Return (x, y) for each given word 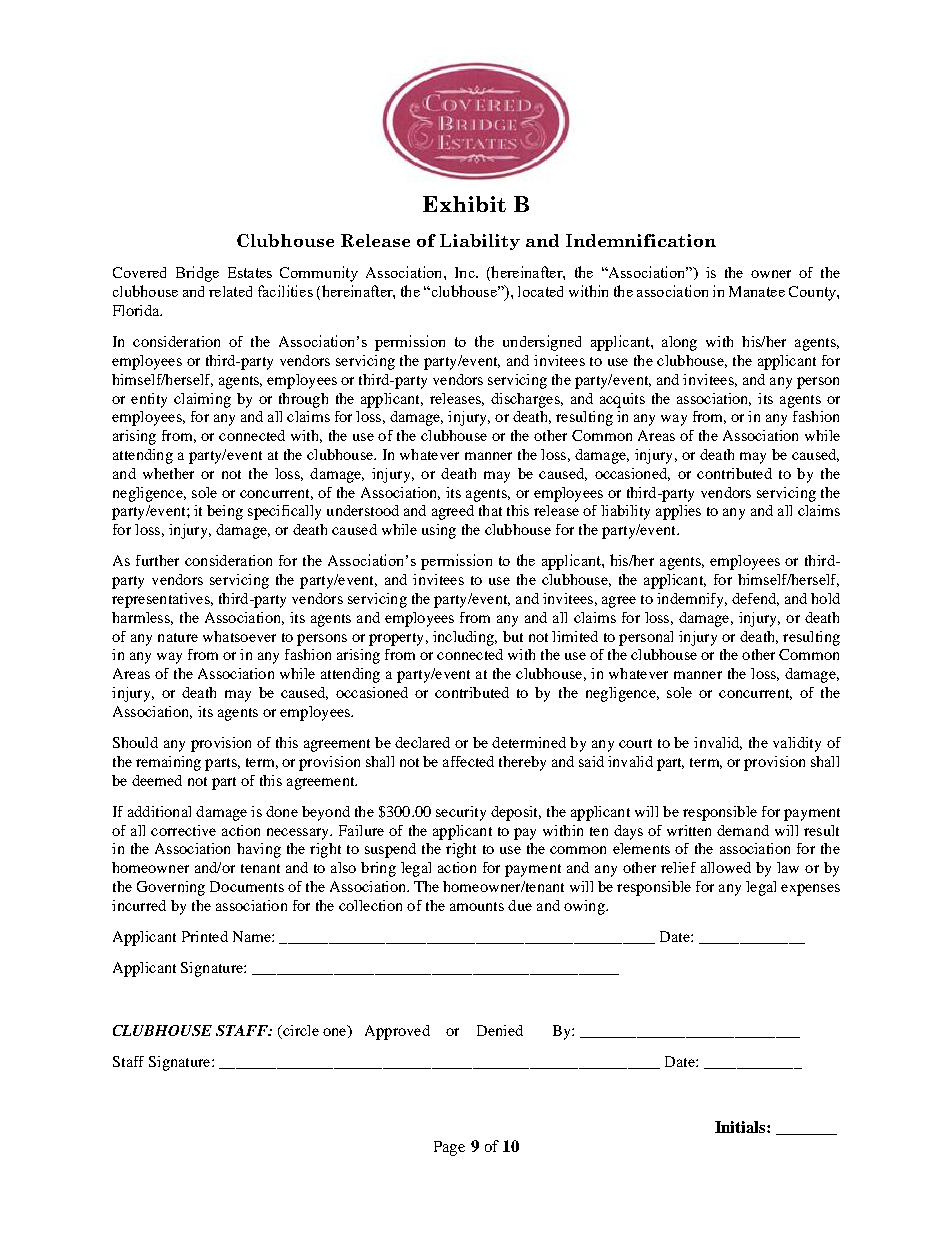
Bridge (197, 274)
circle (300, 1030)
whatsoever (239, 636)
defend (755, 599)
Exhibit (464, 204)
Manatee (757, 291)
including (464, 638)
